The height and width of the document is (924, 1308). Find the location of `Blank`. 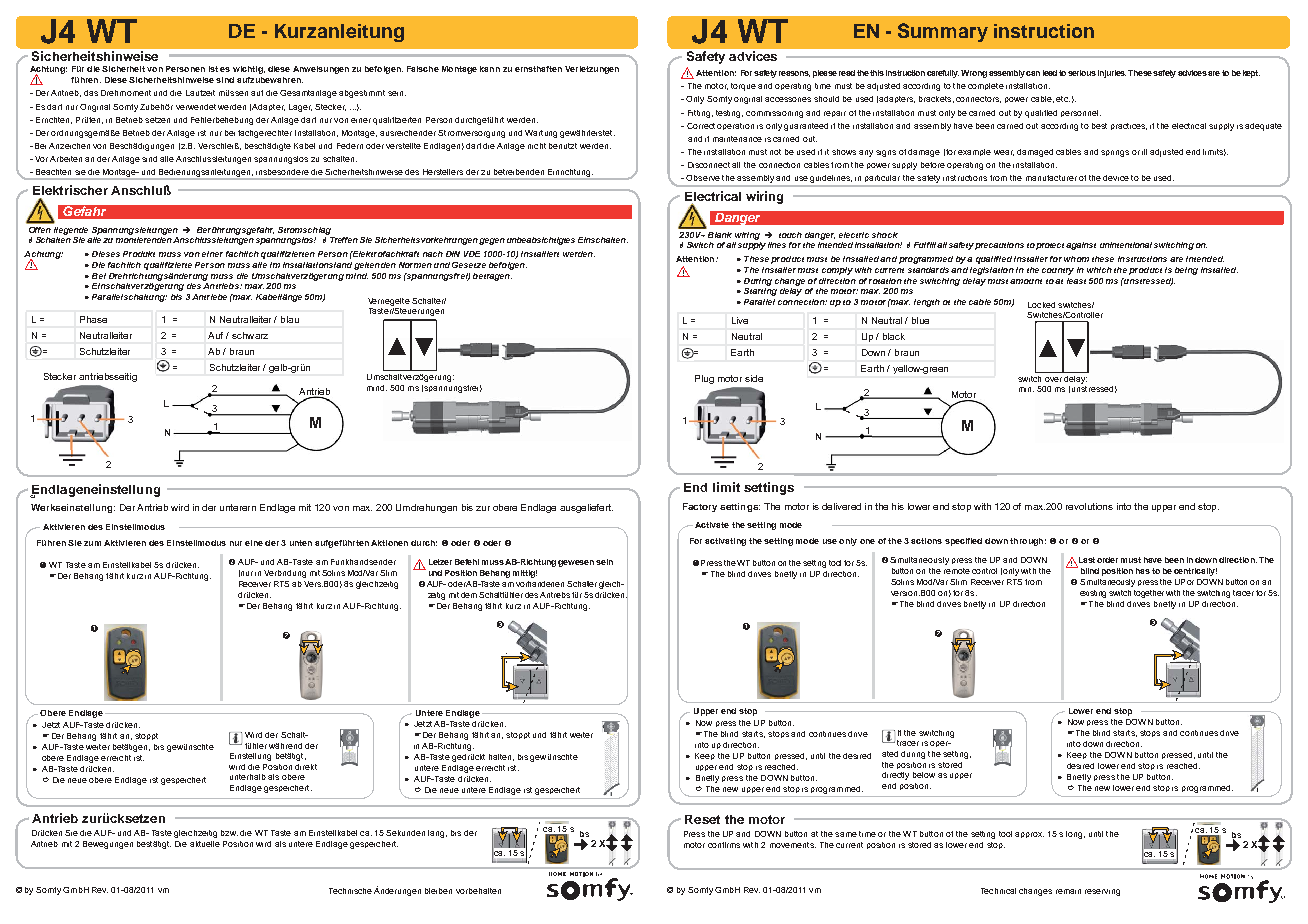

Blank is located at coordinates (720, 235).
